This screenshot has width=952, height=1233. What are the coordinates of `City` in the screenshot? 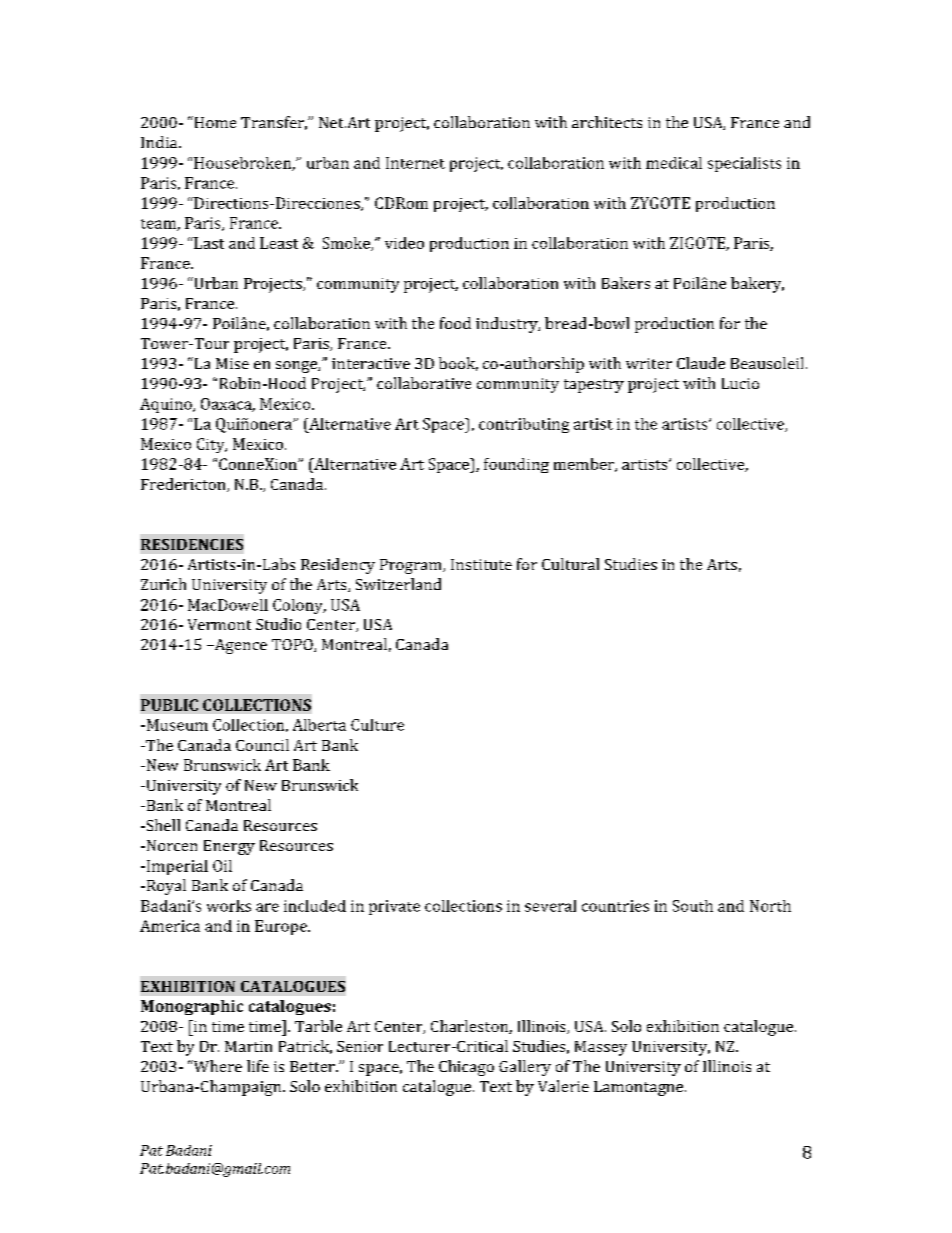 It's located at (212, 445).
